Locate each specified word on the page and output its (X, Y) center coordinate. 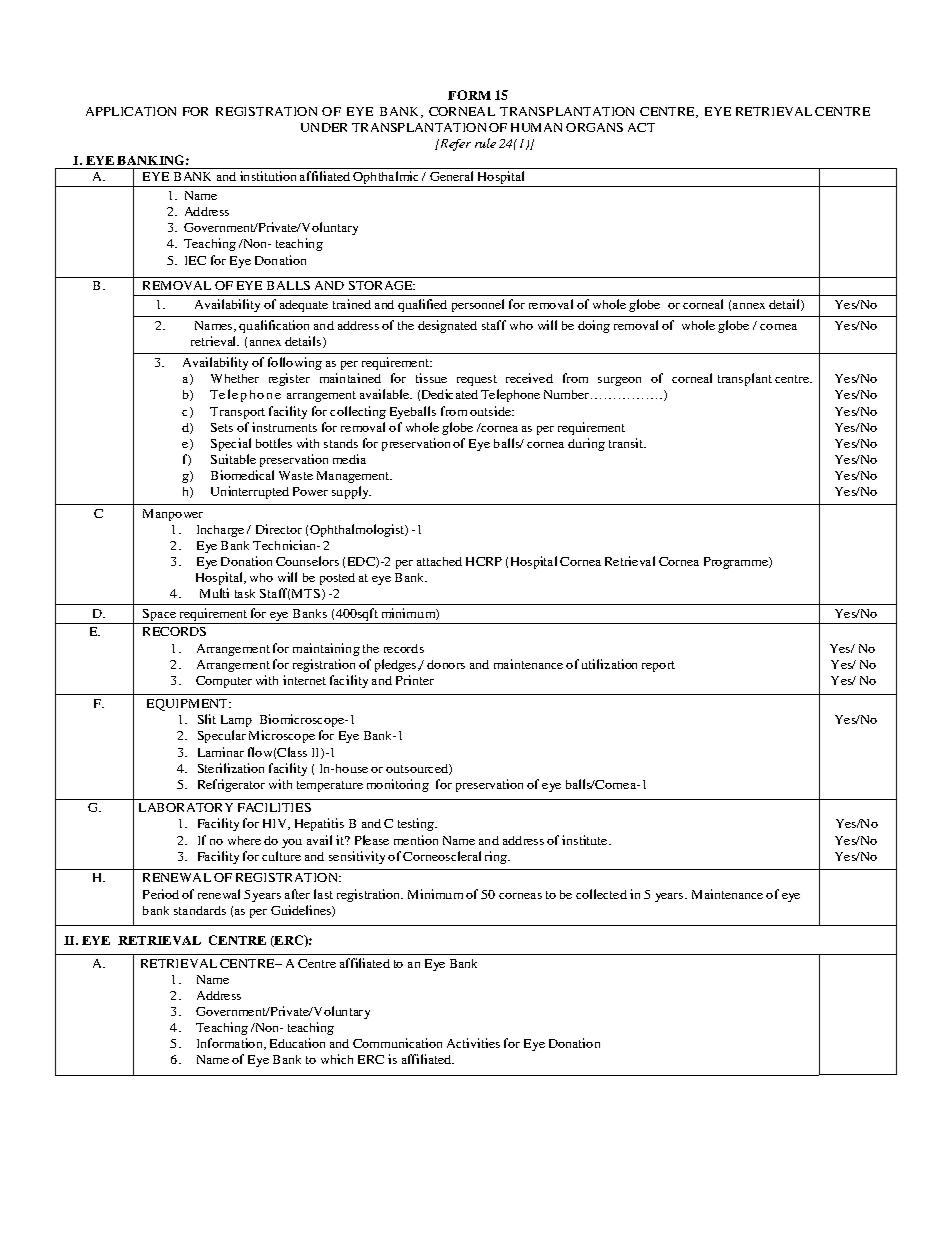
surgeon (619, 381)
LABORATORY (186, 807)
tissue (431, 378)
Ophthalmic (386, 179)
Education (297, 1043)
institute (586, 840)
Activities (473, 1043)
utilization (609, 664)
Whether (235, 378)
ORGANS (594, 127)
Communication (397, 1043)
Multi (214, 593)
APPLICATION (131, 111)
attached (439, 561)
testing (417, 824)
